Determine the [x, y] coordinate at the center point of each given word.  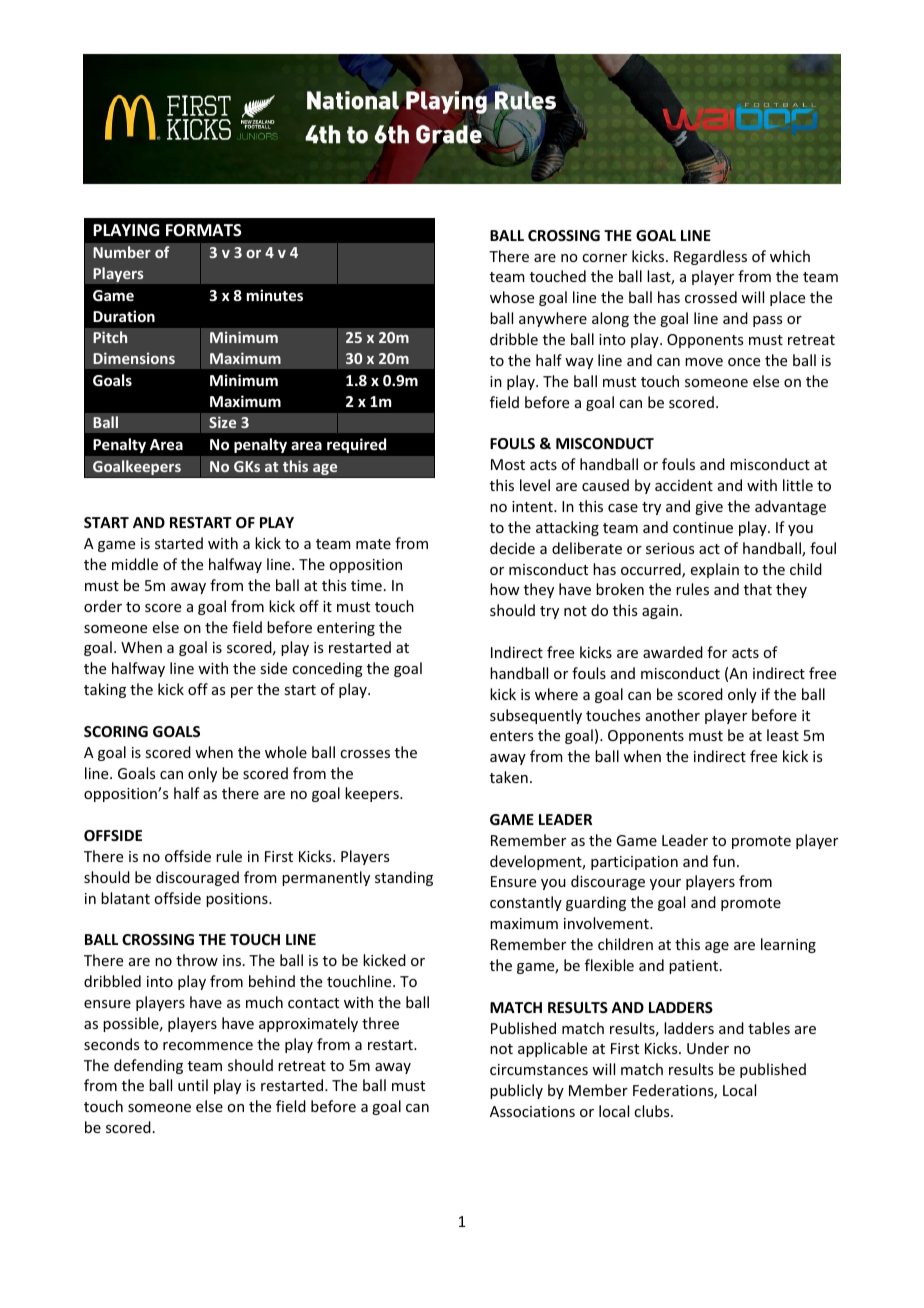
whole [286, 752]
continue [703, 527]
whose [512, 297]
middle [135, 564]
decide [512, 548]
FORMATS [204, 230]
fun [724, 861]
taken [509, 777]
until [193, 1085]
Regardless [710, 257]
